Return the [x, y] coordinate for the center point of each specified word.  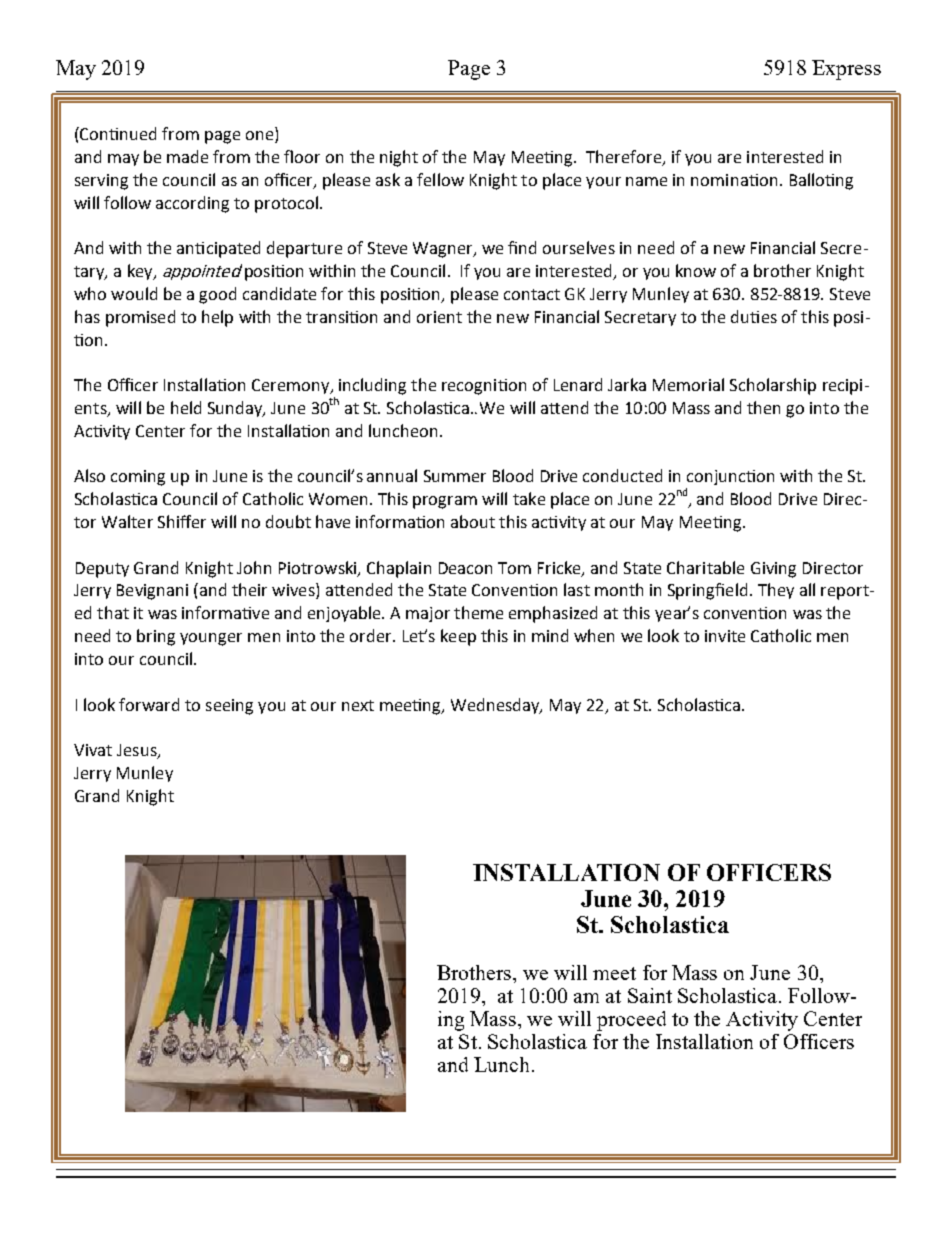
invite [725, 636]
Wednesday [496, 706]
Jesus [138, 751]
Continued [117, 133]
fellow [440, 179]
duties [754, 316]
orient [439, 317]
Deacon [465, 568]
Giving [773, 570]
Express [846, 70]
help [217, 318]
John [254, 567]
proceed [631, 1021]
